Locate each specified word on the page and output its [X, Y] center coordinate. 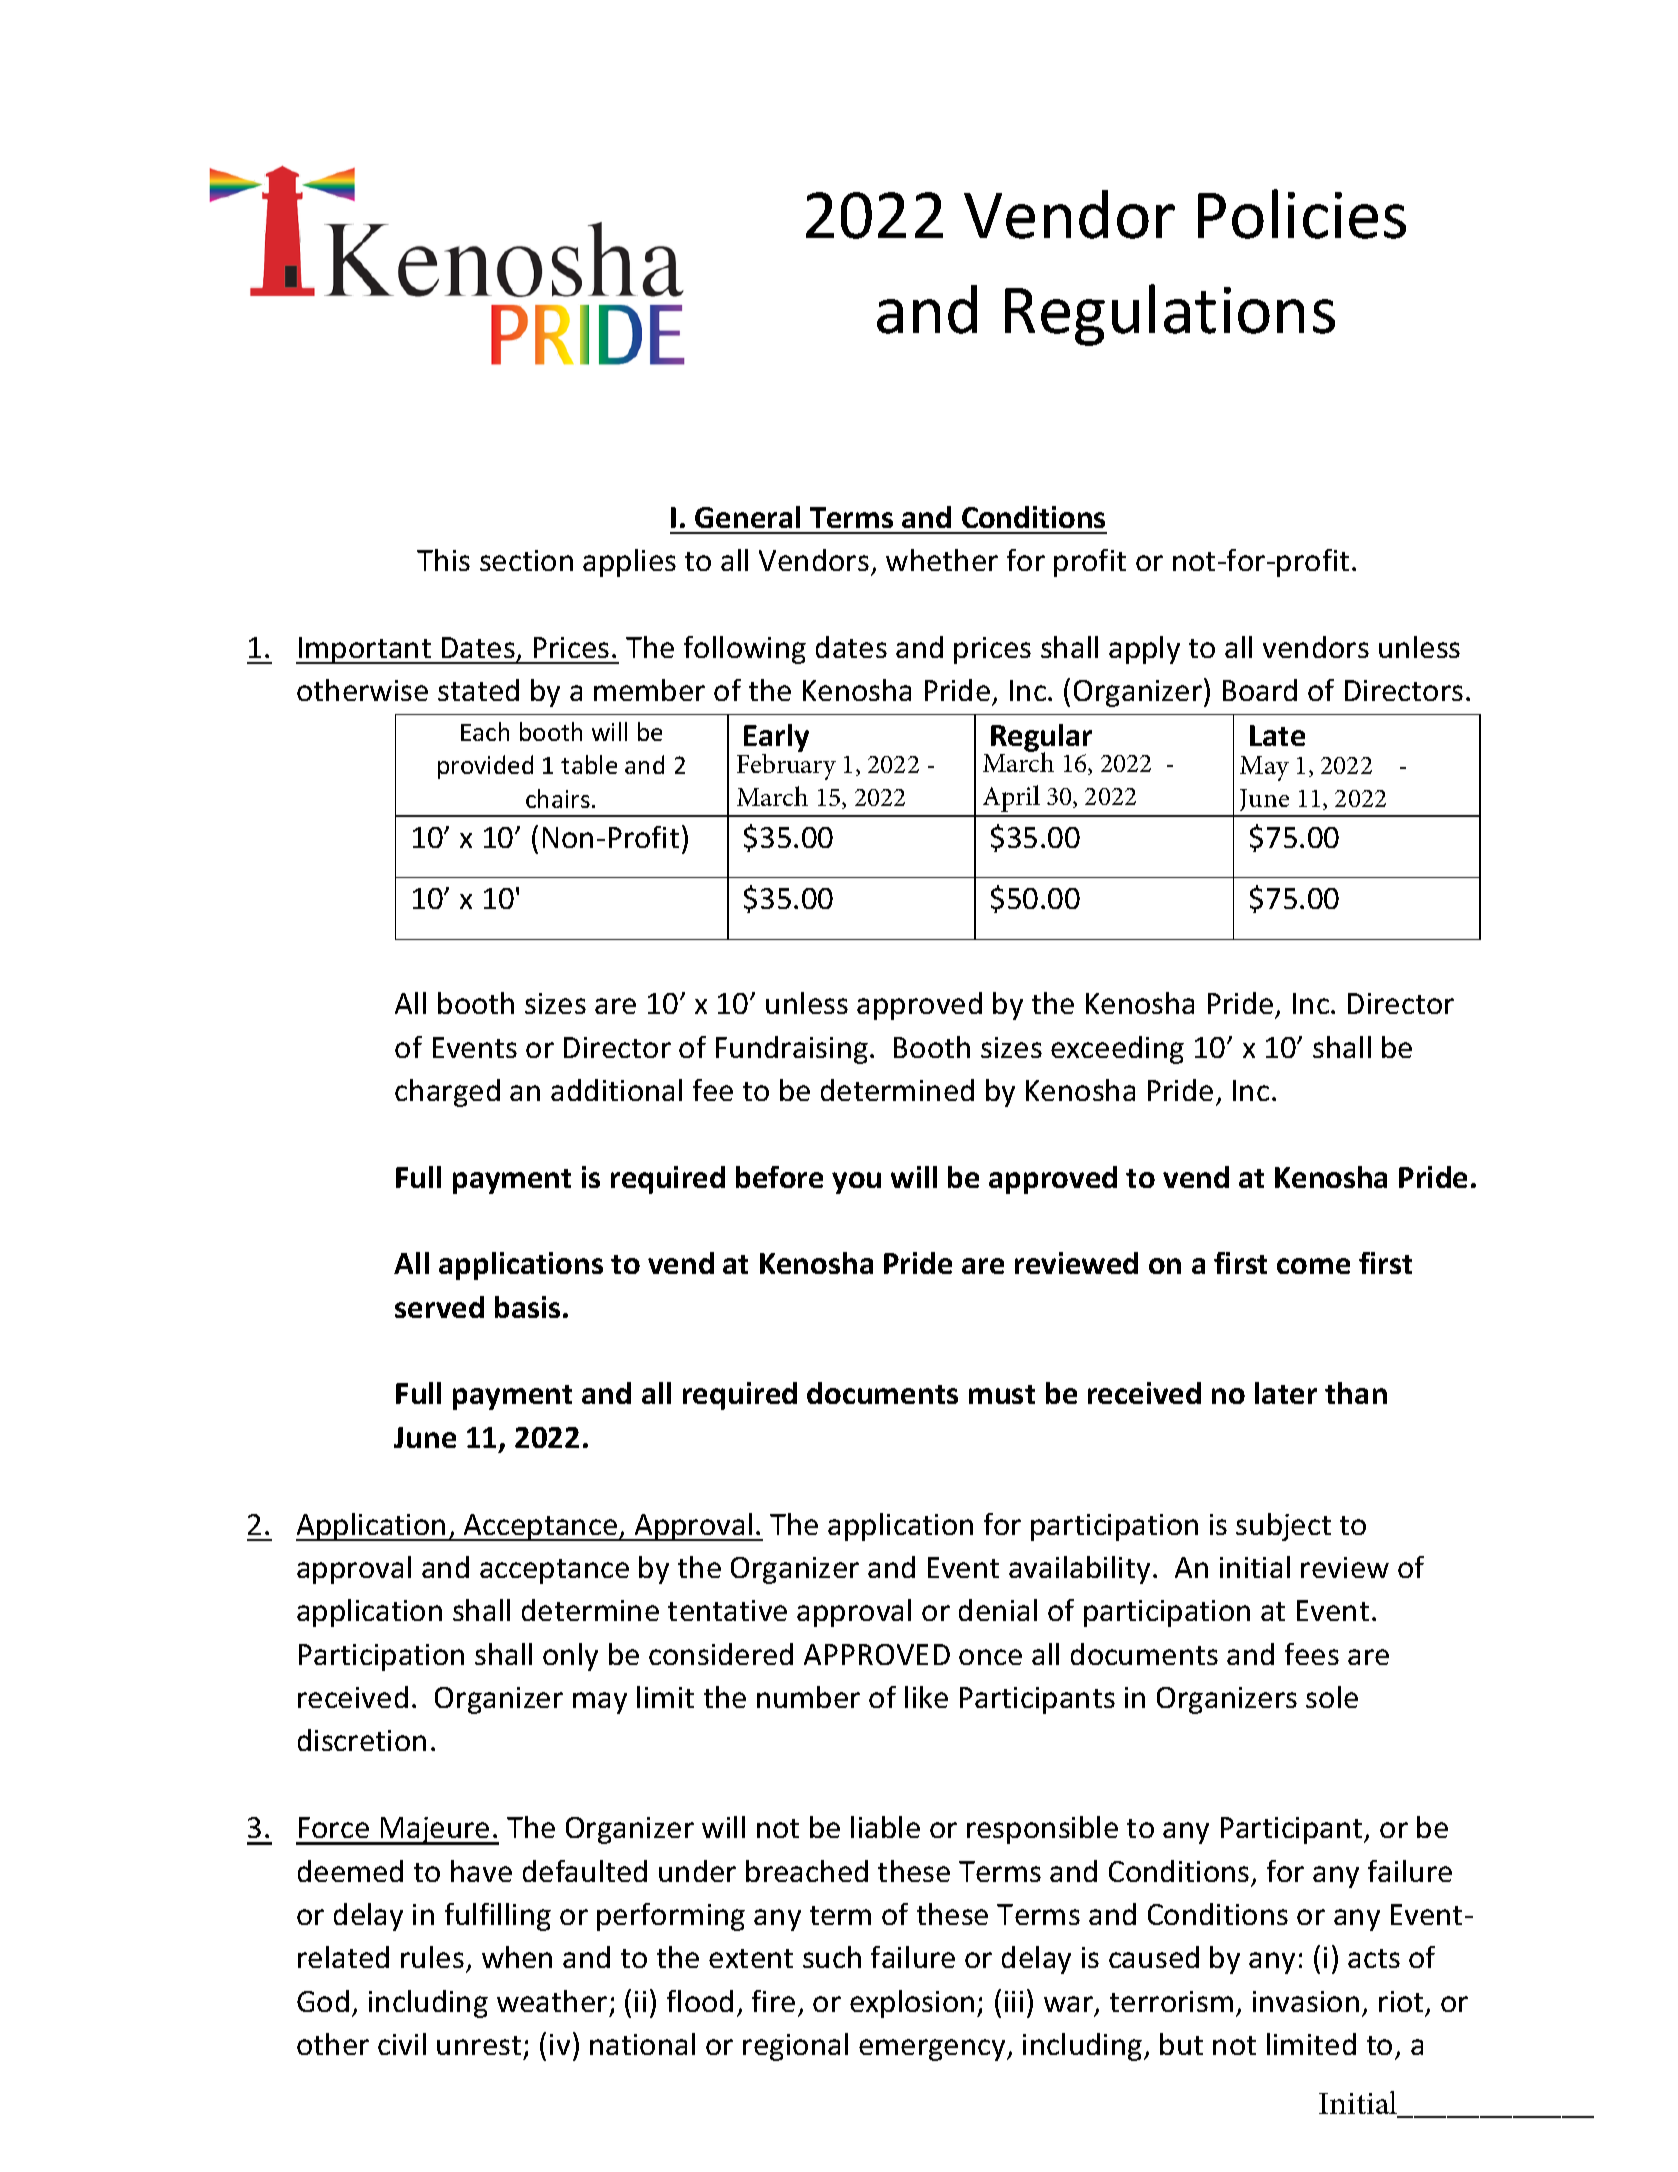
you [856, 1183]
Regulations [1170, 315]
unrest [479, 2045]
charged [447, 1093]
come [1313, 1266]
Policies [1302, 214]
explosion [912, 2004]
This [443, 560]
